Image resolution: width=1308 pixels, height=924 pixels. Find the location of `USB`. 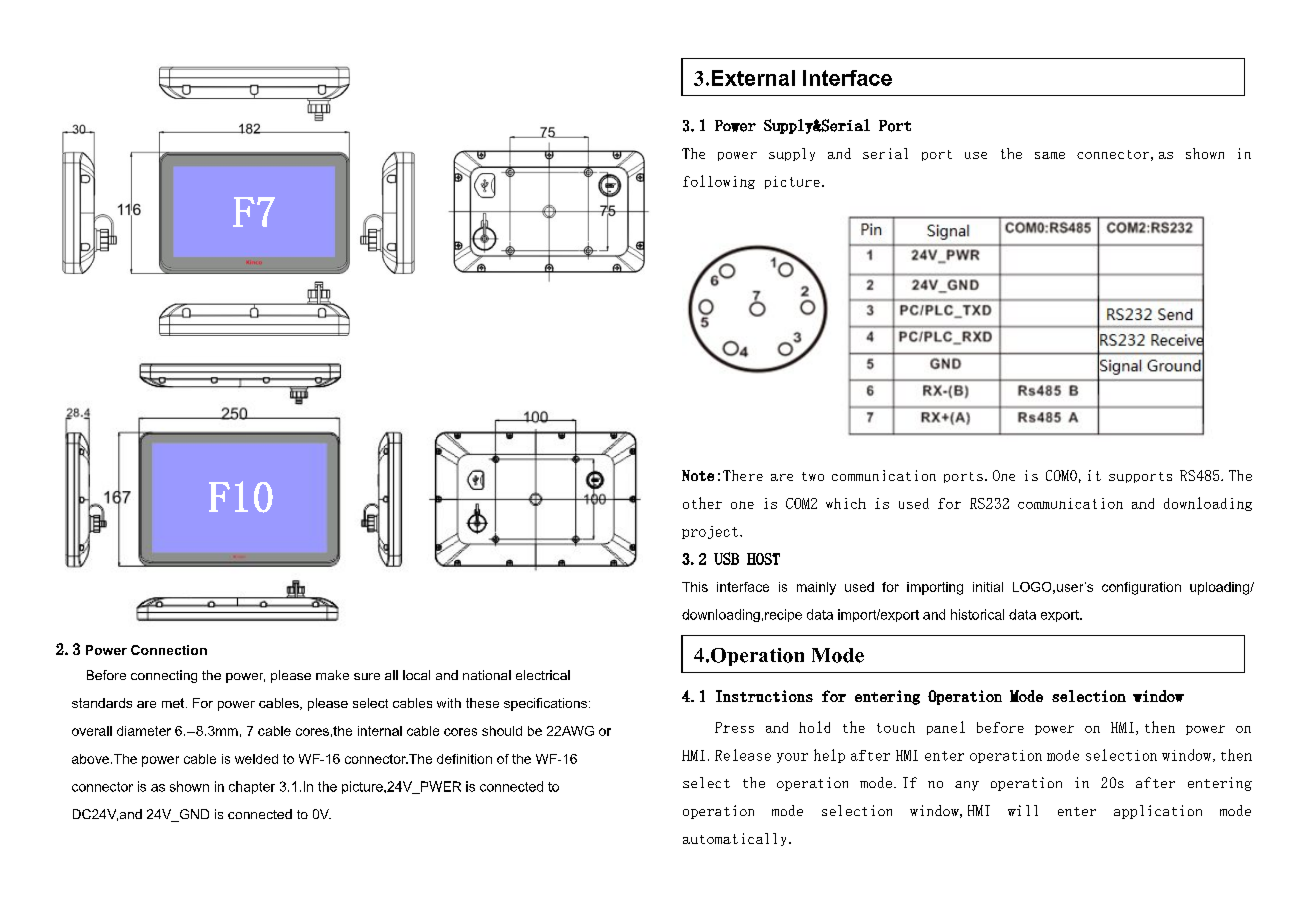

USB is located at coordinates (726, 558).
